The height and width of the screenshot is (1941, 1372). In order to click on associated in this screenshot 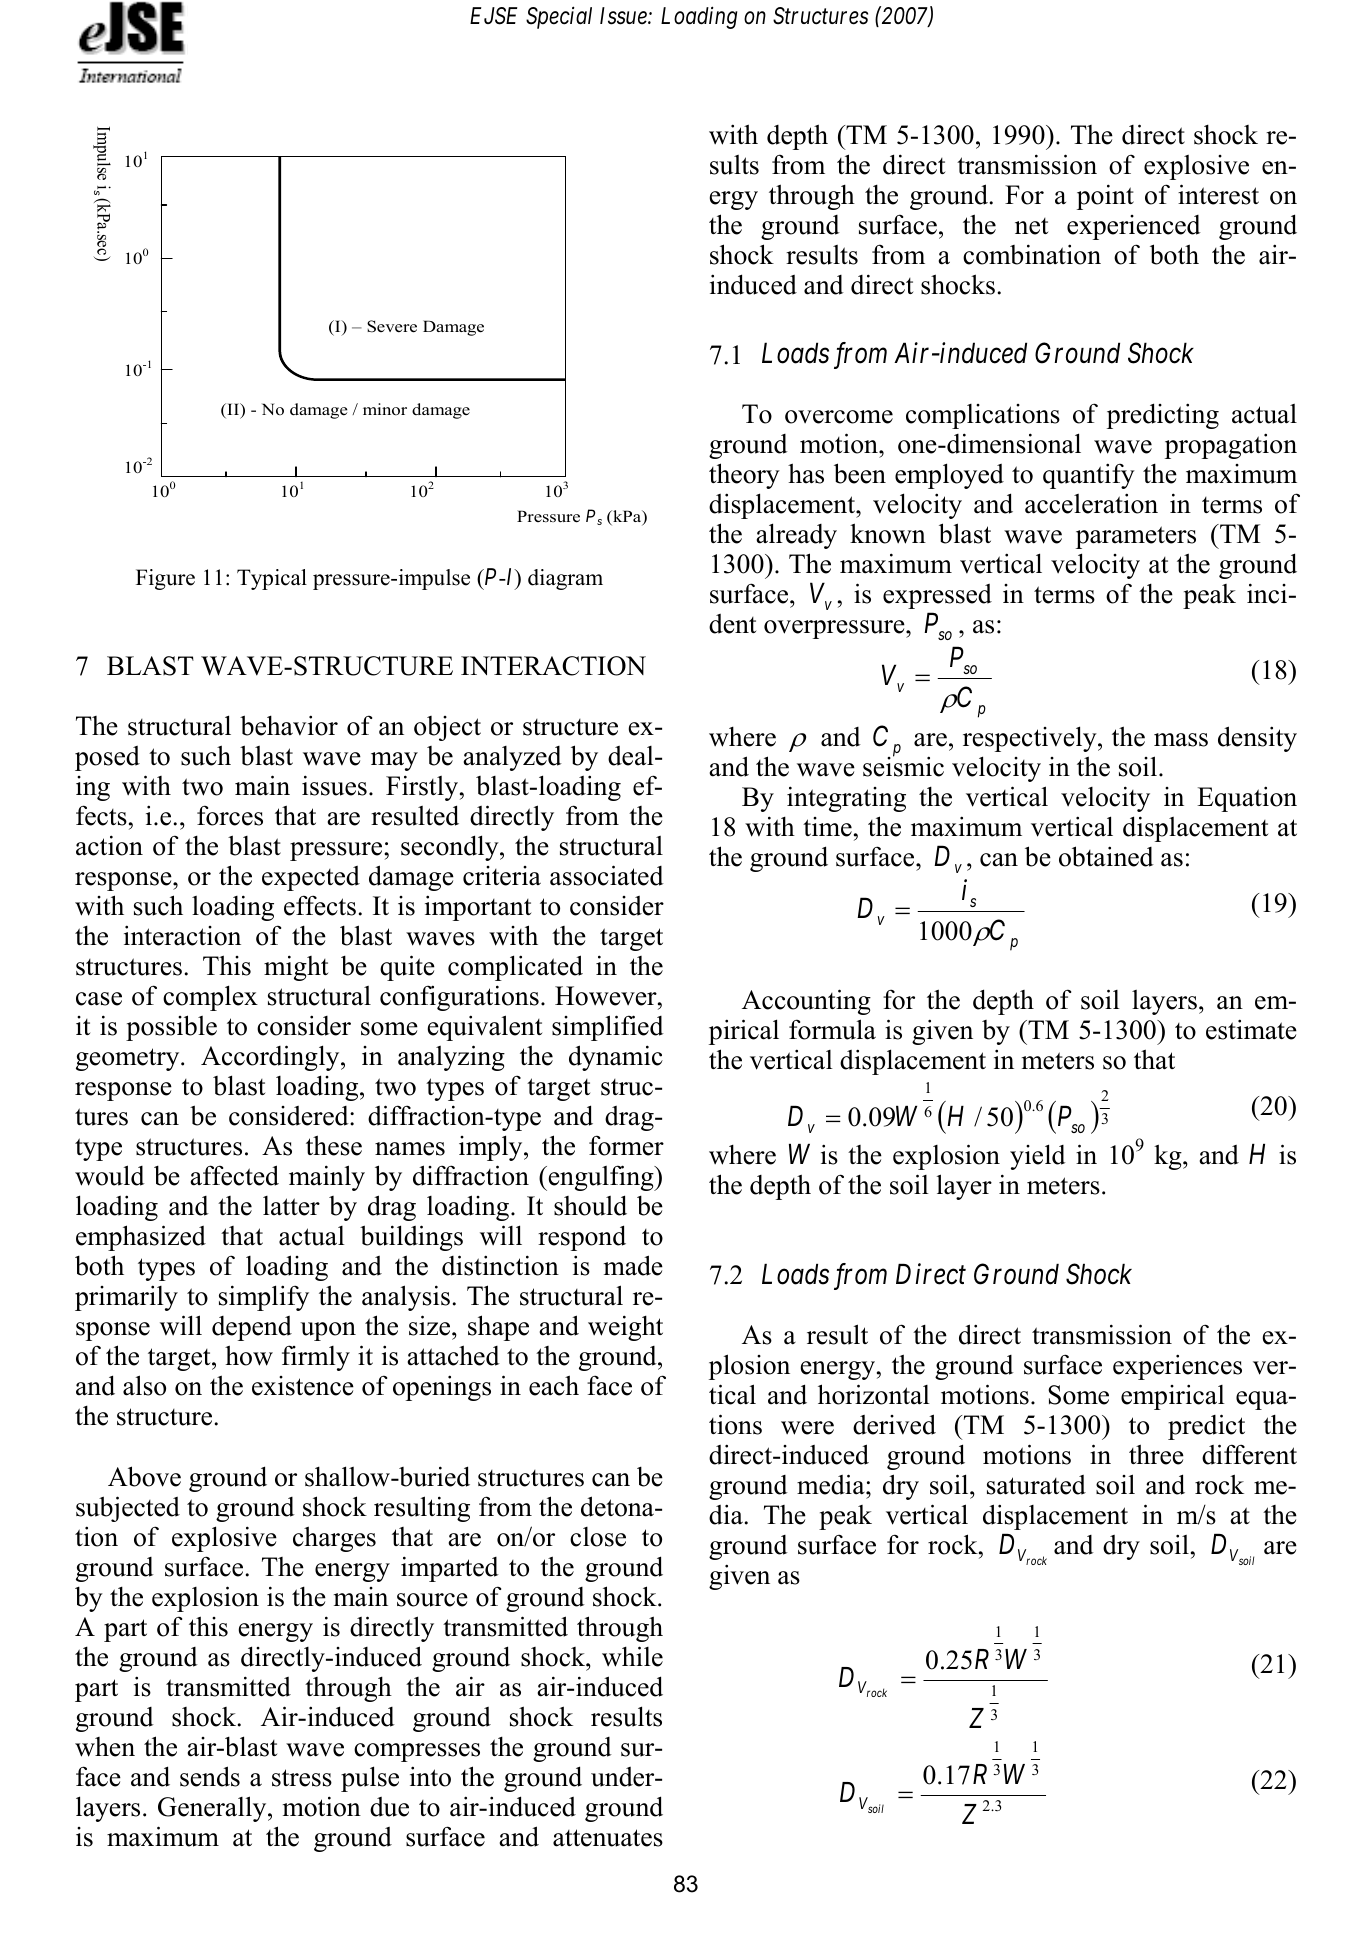, I will do `click(607, 875)`.
